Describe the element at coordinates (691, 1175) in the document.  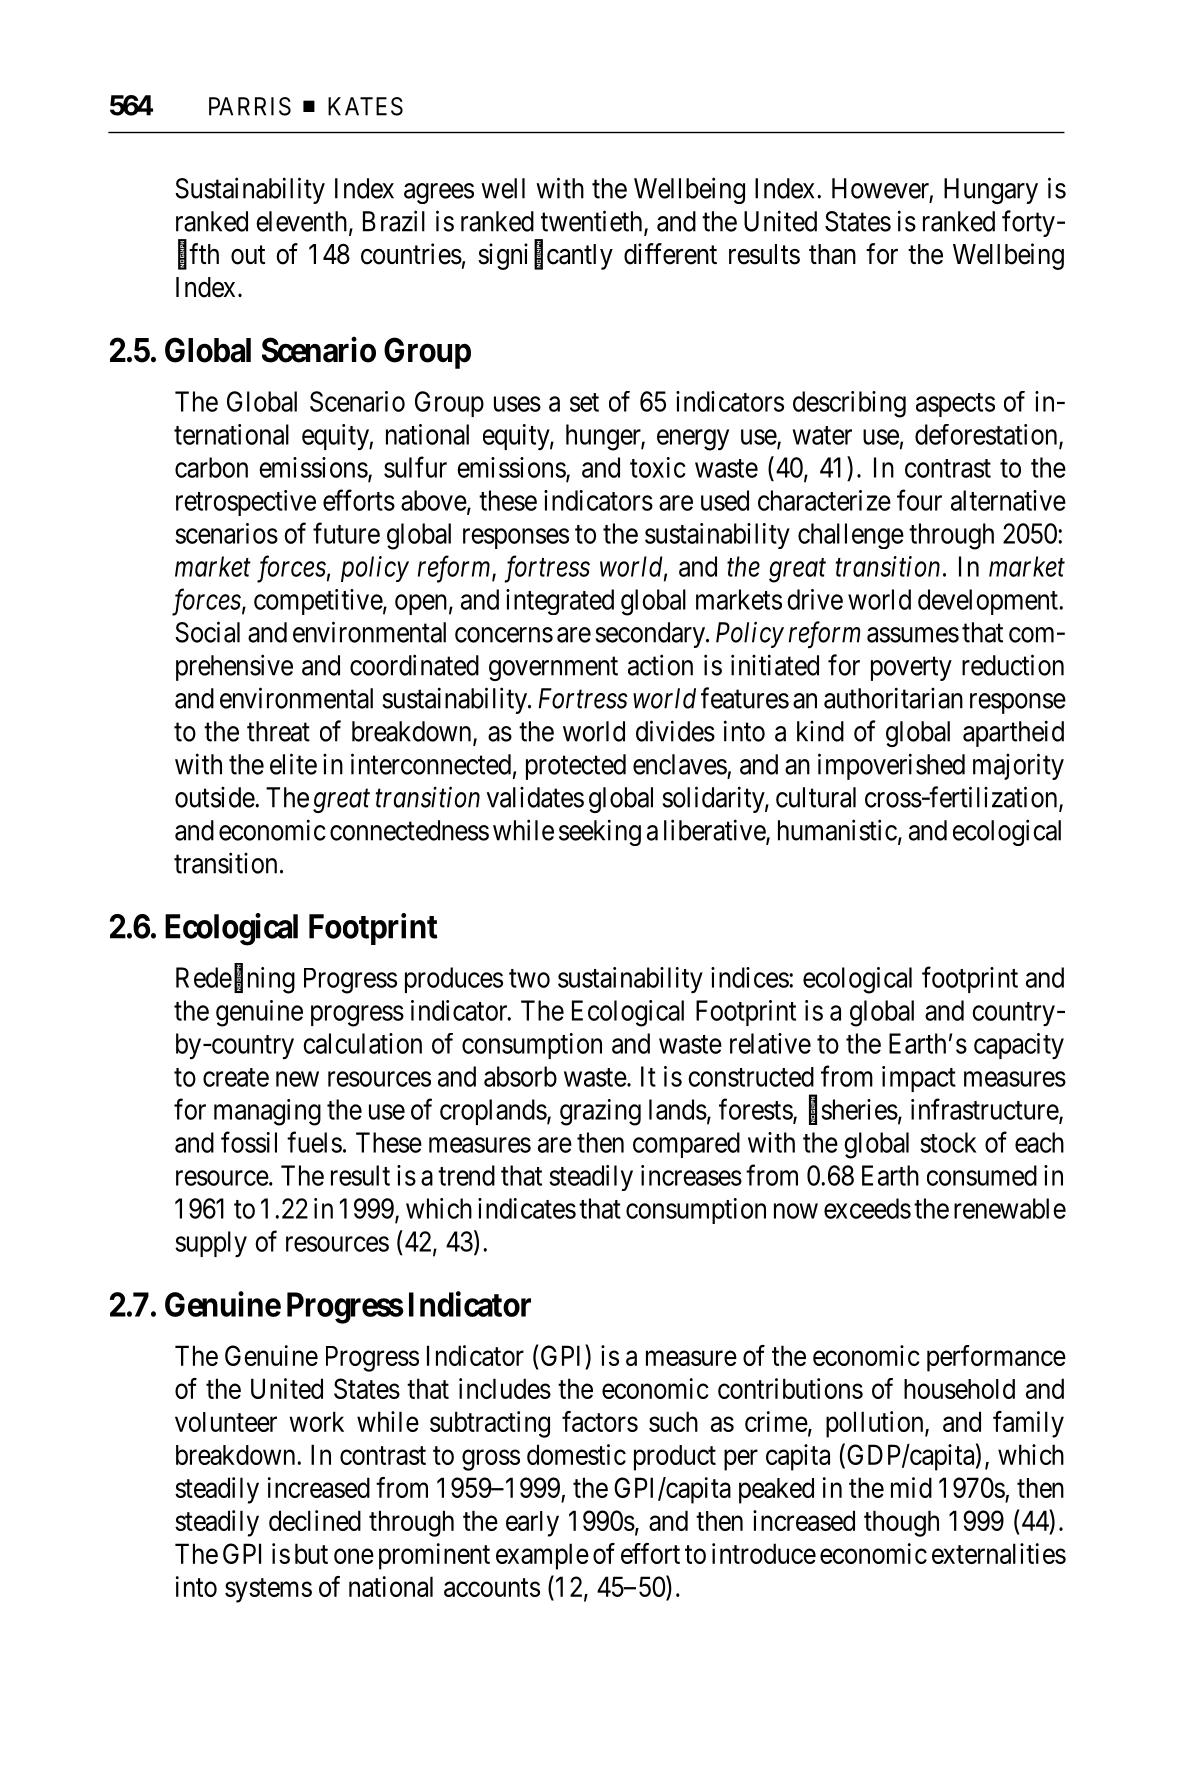
I see `increases` at that location.
